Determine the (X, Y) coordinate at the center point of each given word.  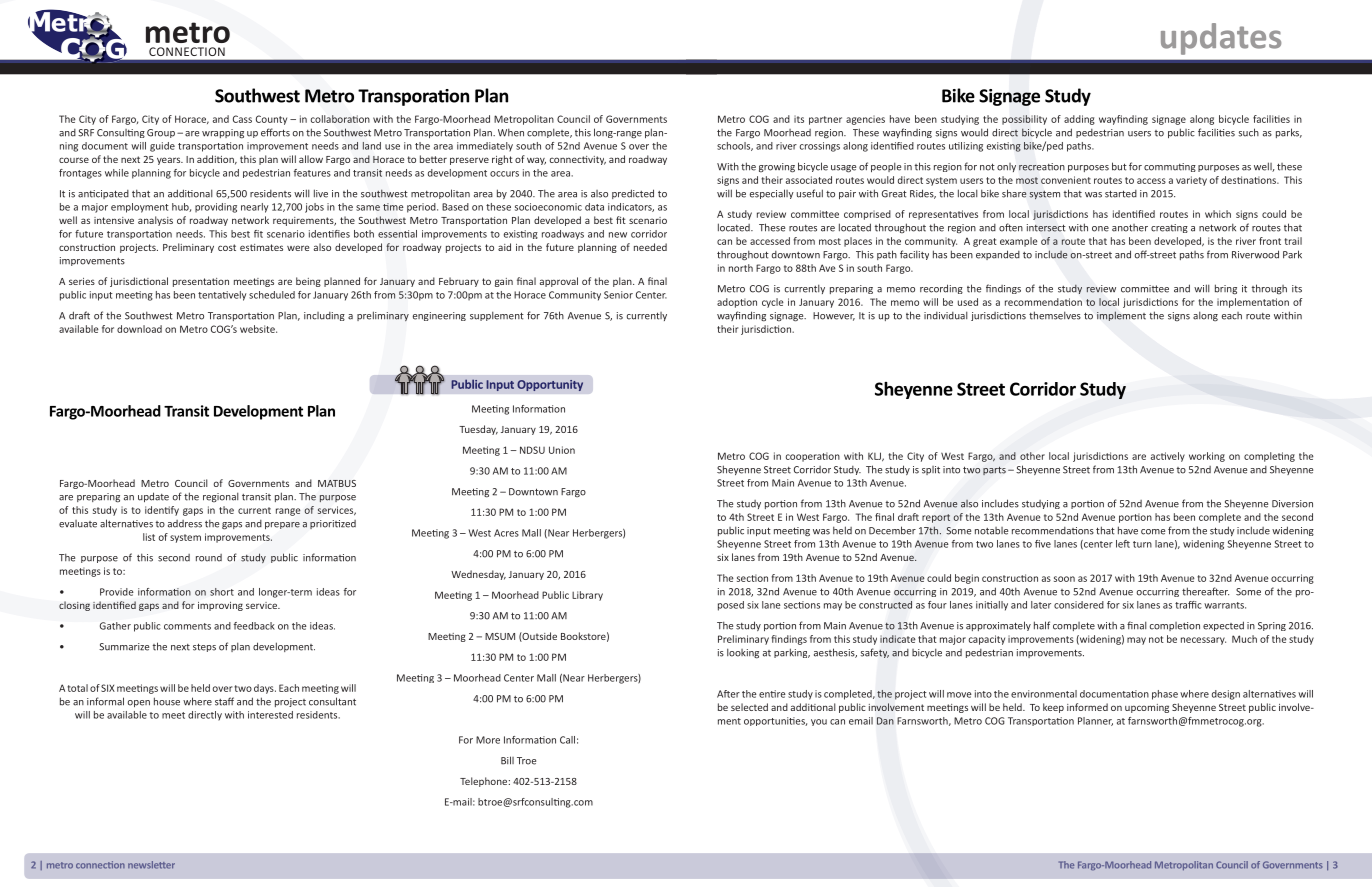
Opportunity (550, 385)
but (1119, 166)
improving (220, 606)
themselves (1055, 315)
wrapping (223, 134)
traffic (1188, 605)
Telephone (485, 782)
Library (587, 596)
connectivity (577, 160)
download (139, 329)
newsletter (151, 865)
